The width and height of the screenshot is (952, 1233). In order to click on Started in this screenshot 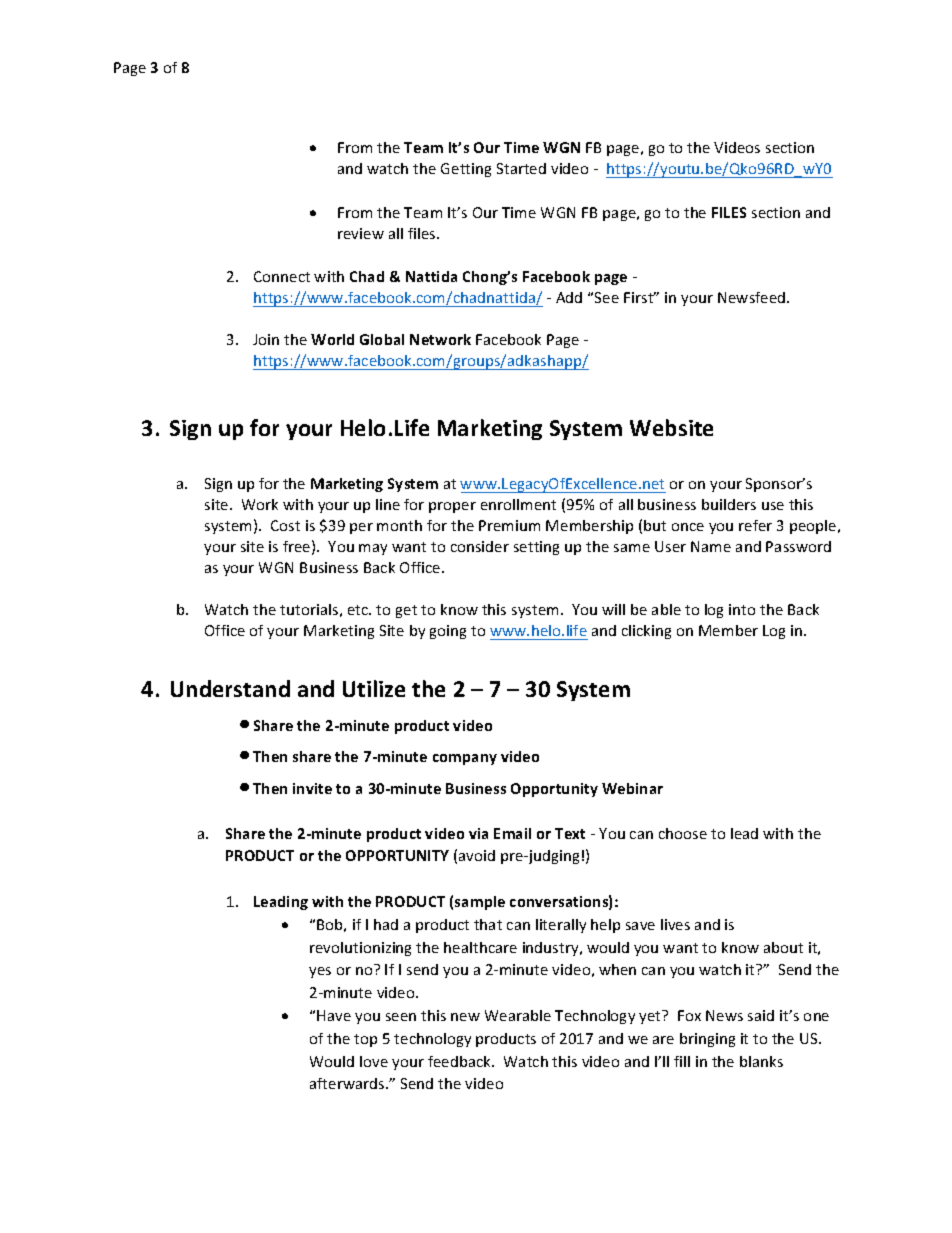, I will do `click(521, 168)`.
